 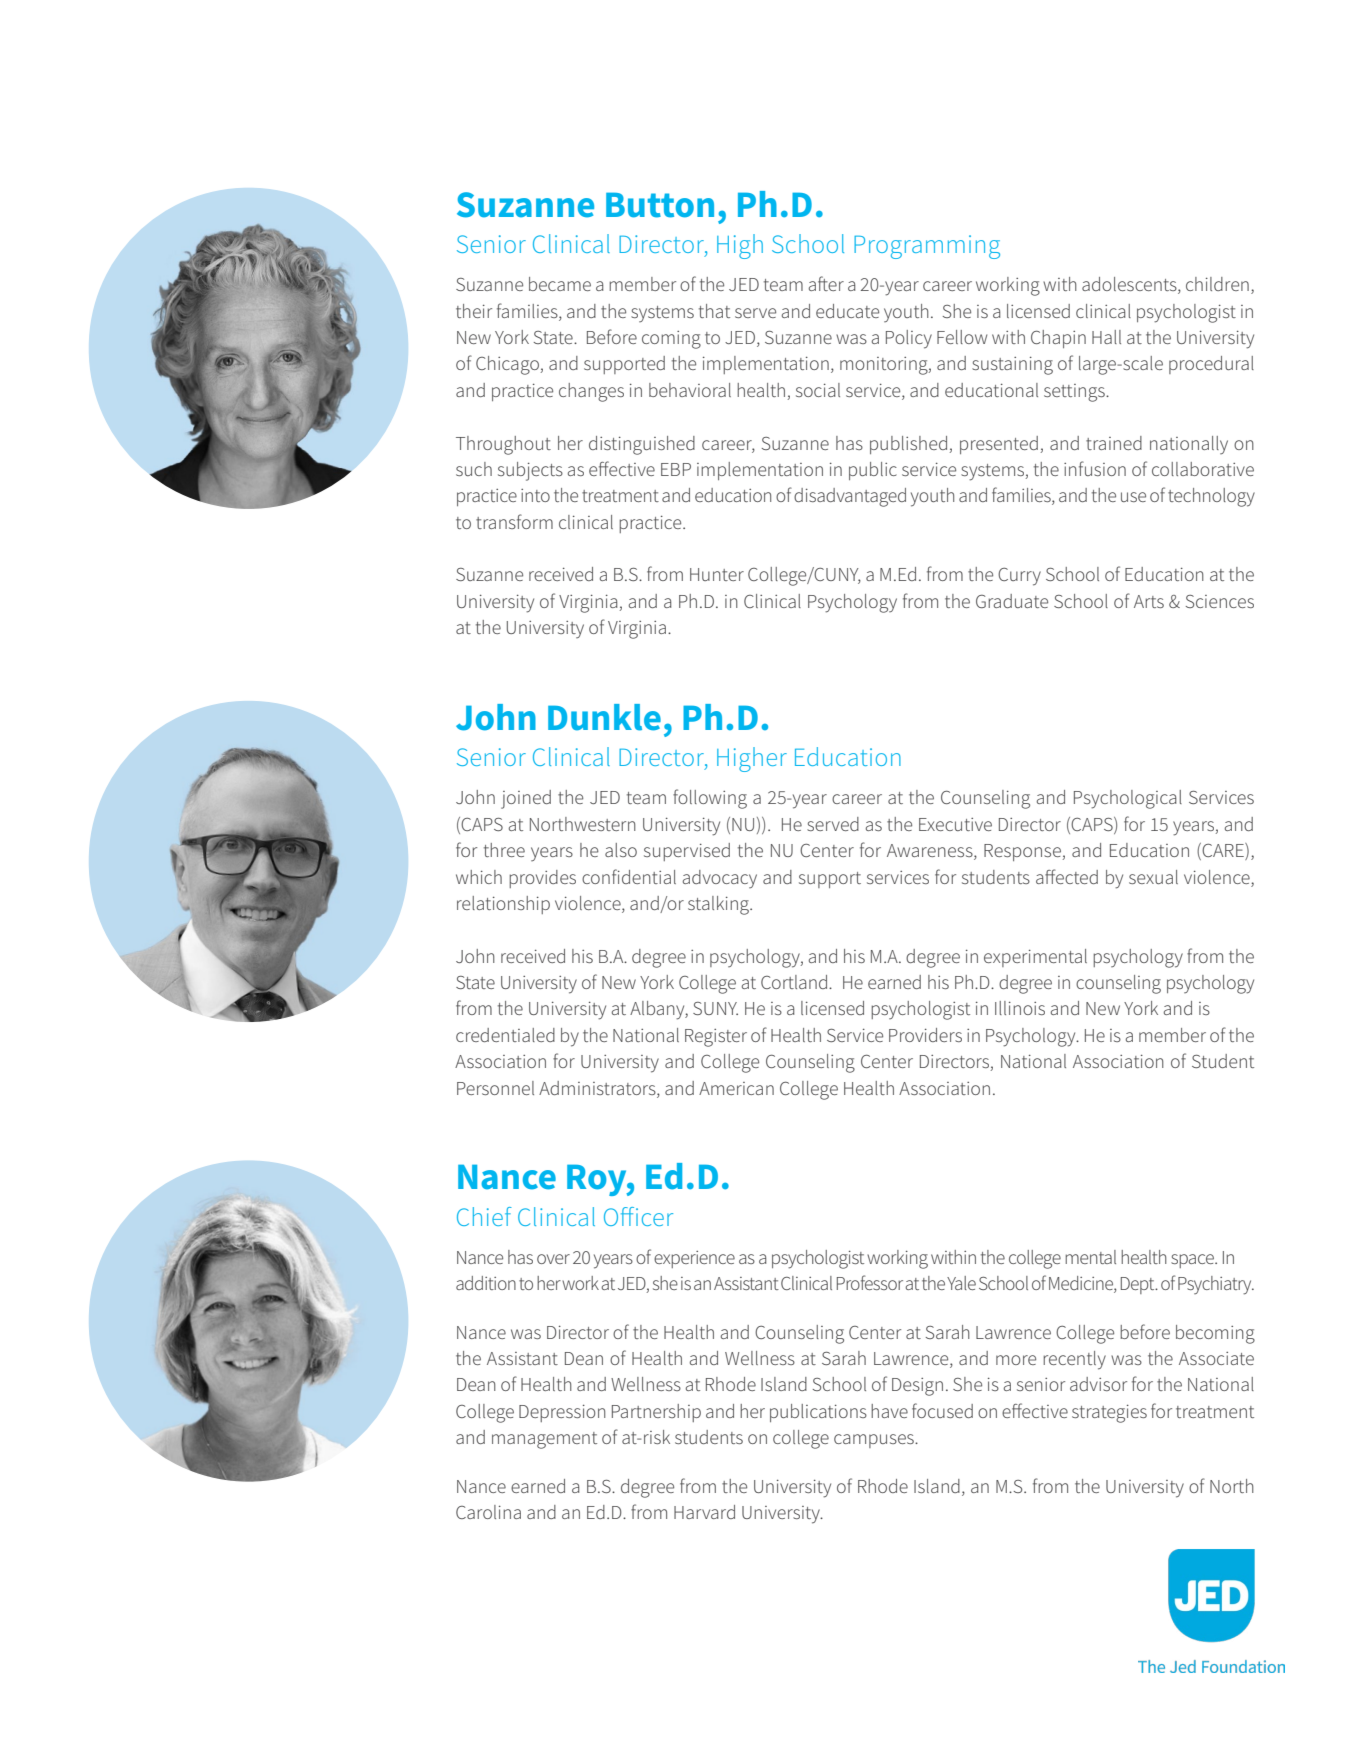 I want to click on Dept, so click(x=1139, y=1285).
